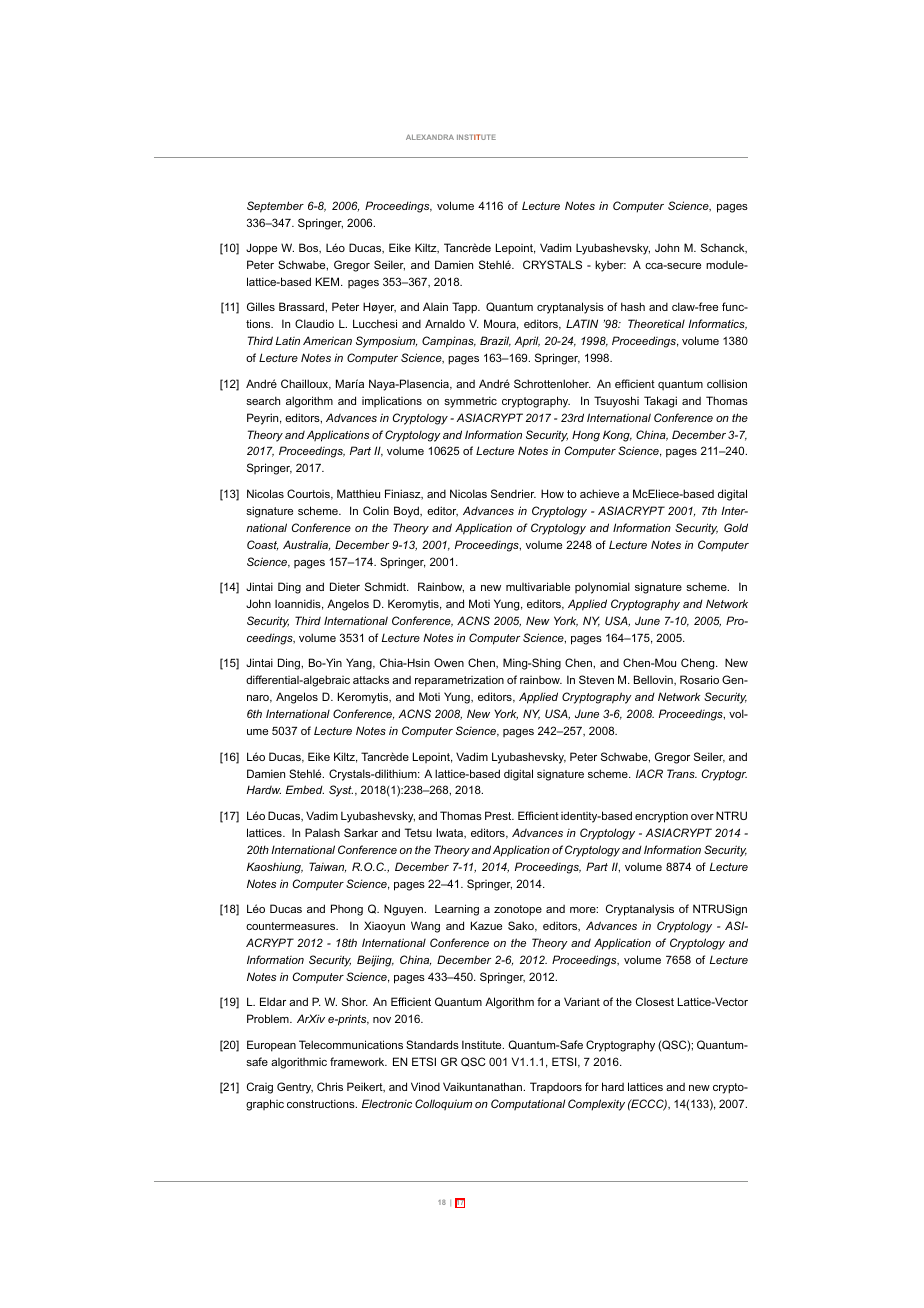 The image size is (924, 1308). Describe the element at coordinates (699, 679) in the screenshot. I see `Rosario` at that location.
